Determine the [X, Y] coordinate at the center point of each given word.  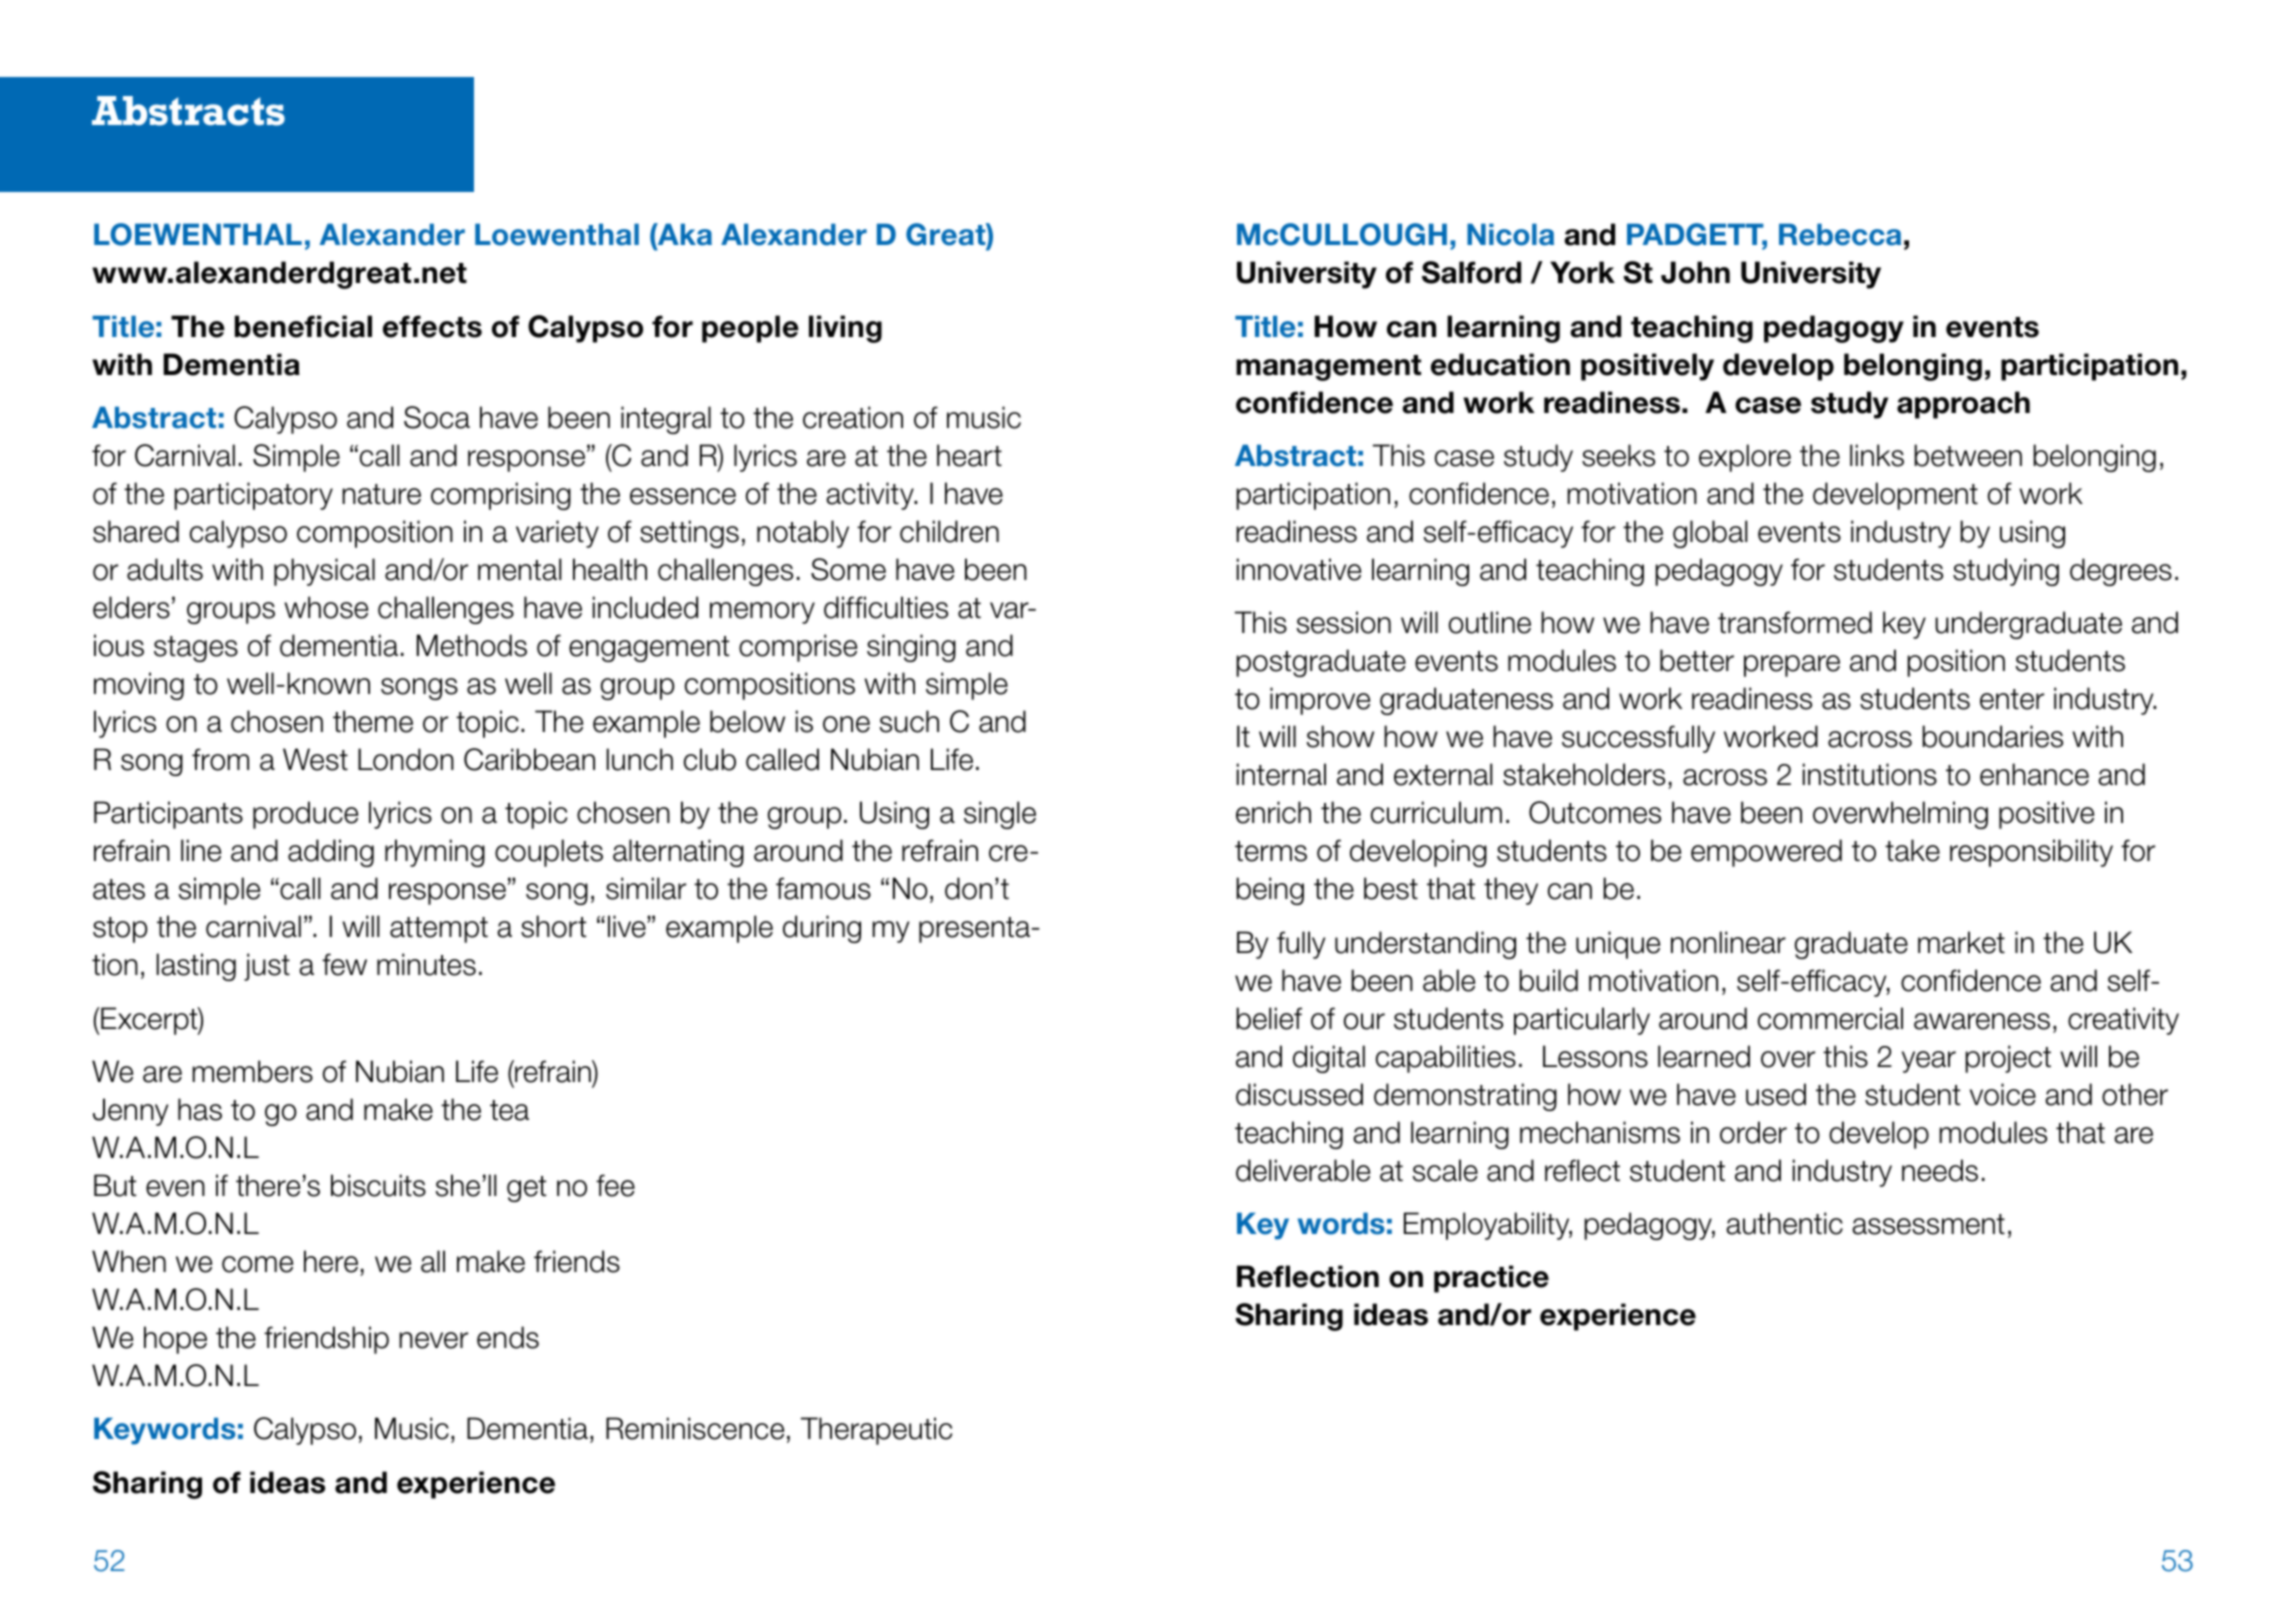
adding [331, 853]
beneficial [303, 326]
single [1000, 815]
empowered [1766, 853]
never [433, 1340]
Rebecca [1840, 234]
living [845, 329]
